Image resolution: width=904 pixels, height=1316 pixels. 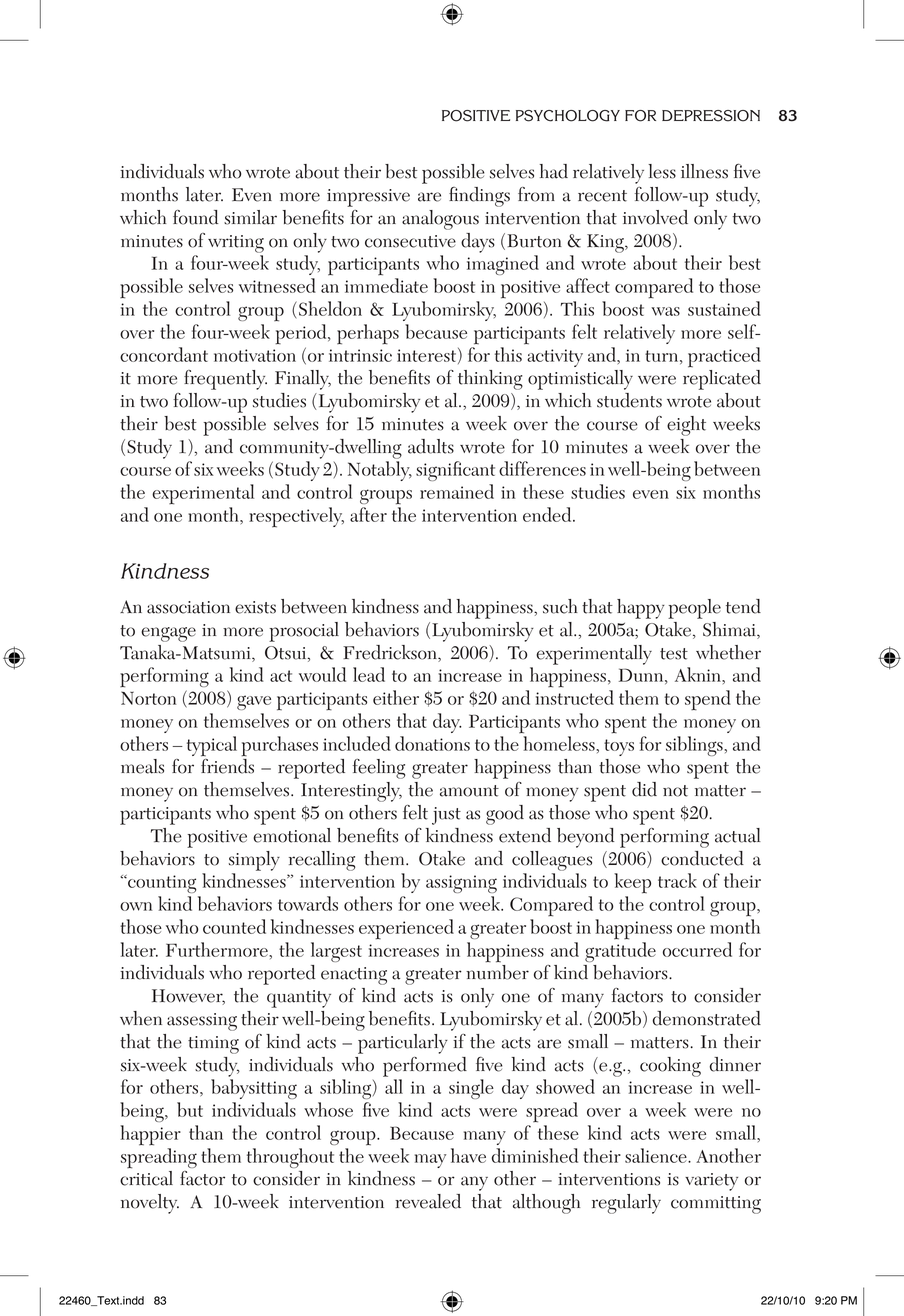 I want to click on track, so click(x=677, y=880).
